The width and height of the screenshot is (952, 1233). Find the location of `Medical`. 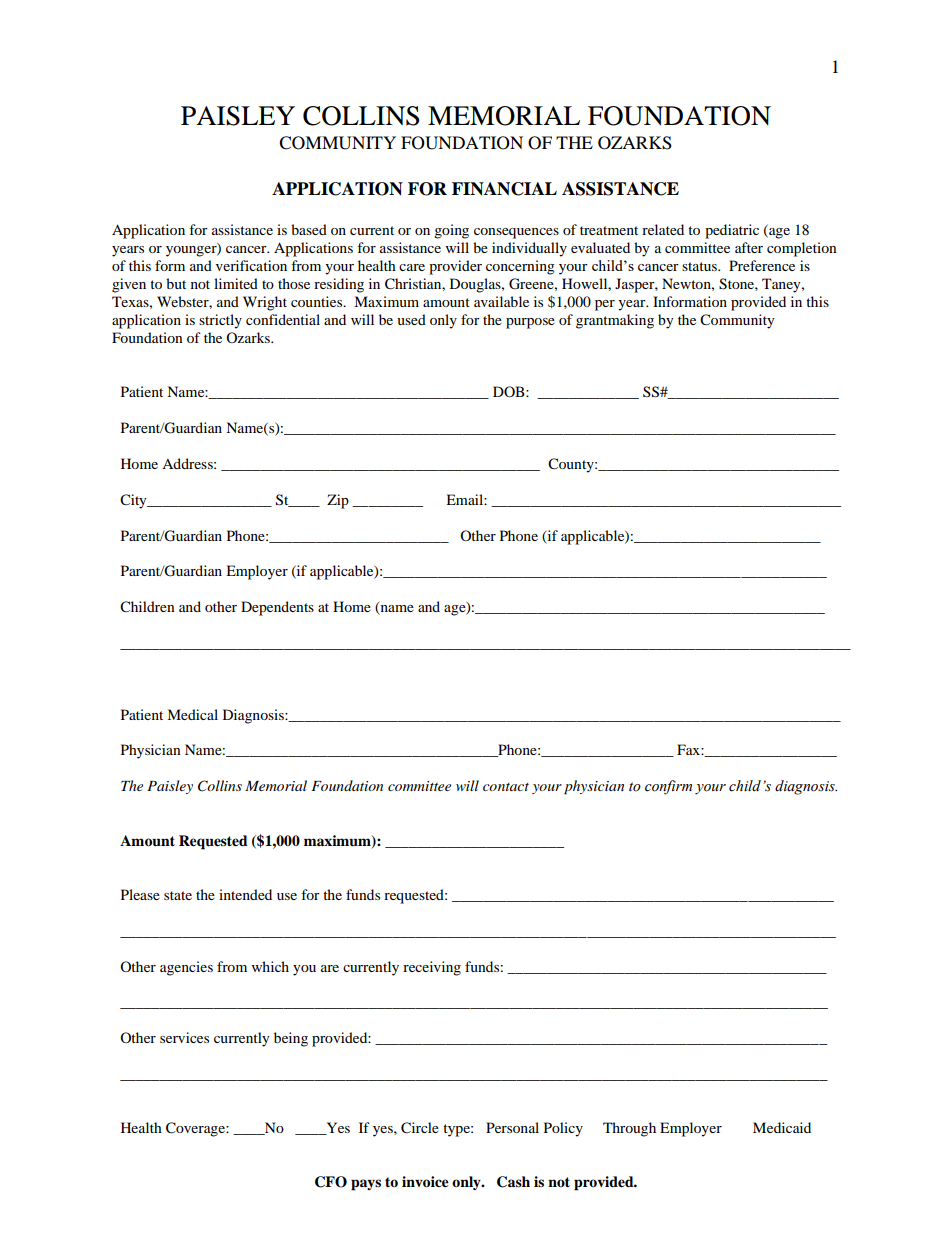

Medical is located at coordinates (192, 714).
